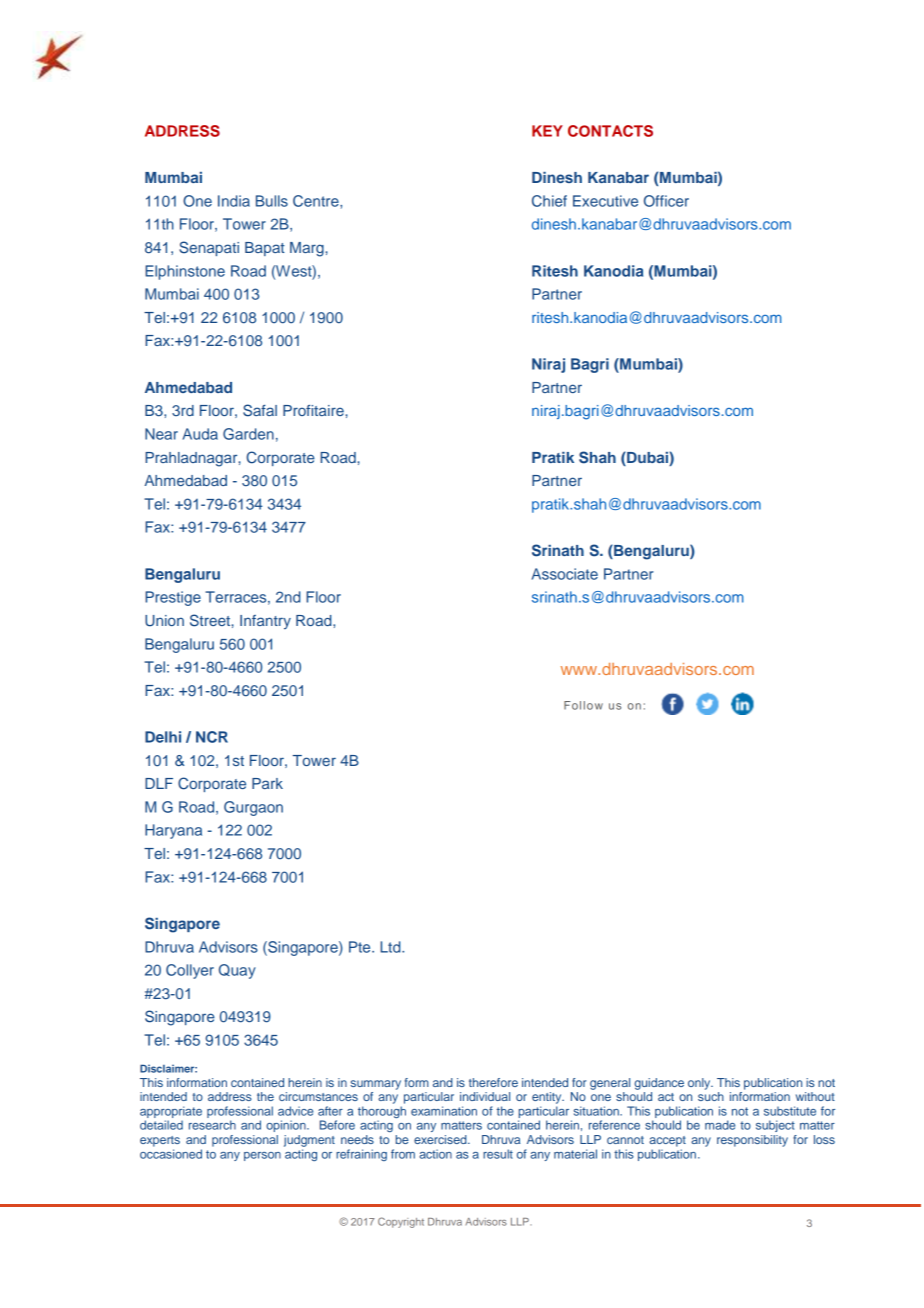  I want to click on Associate, so click(565, 574).
